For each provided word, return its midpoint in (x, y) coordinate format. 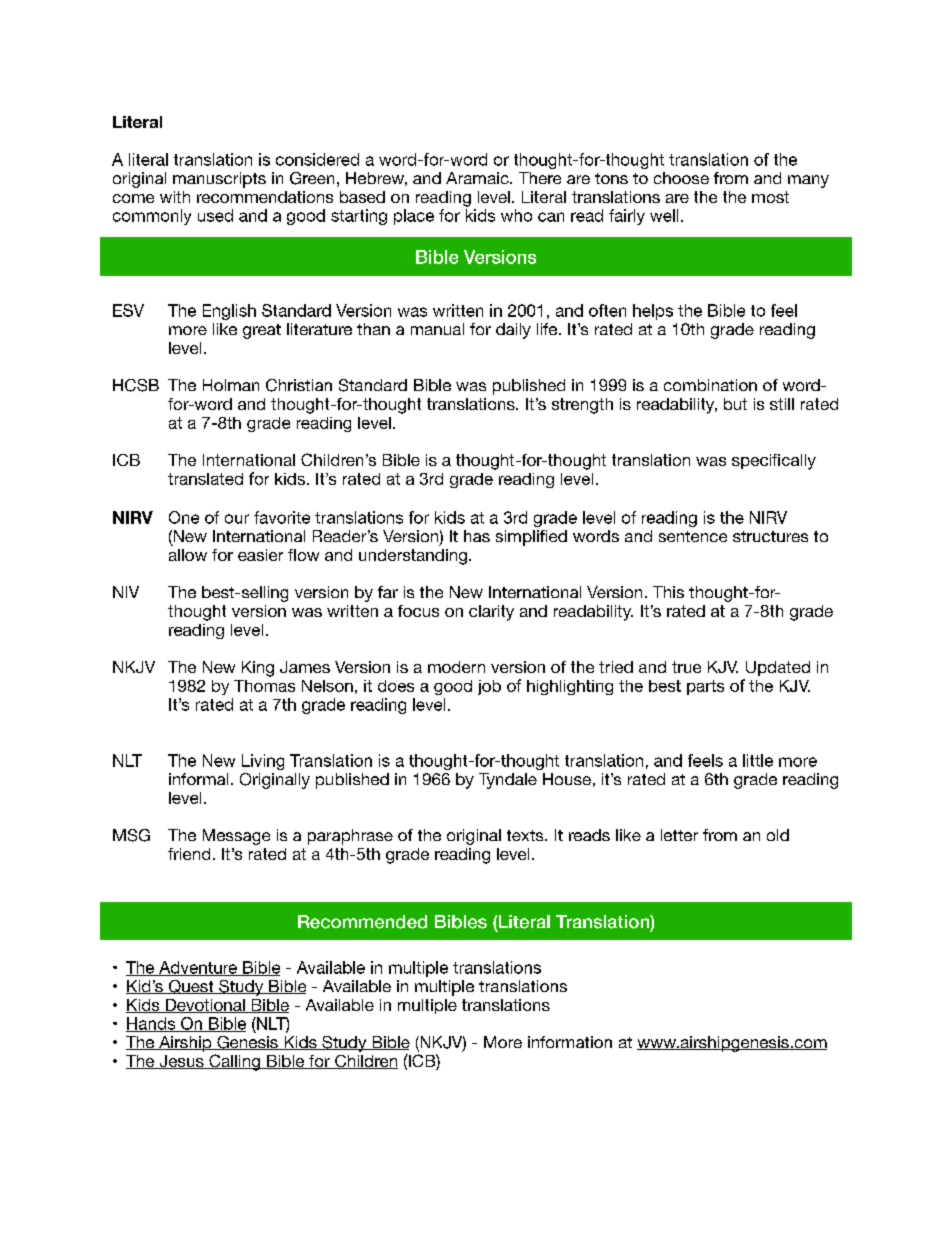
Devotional (205, 1006)
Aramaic (478, 178)
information (570, 1042)
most (770, 197)
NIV (126, 592)
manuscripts (219, 180)
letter (679, 835)
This (668, 592)
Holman (231, 385)
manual (437, 329)
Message (236, 837)
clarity (491, 613)
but (735, 404)
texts (526, 835)
